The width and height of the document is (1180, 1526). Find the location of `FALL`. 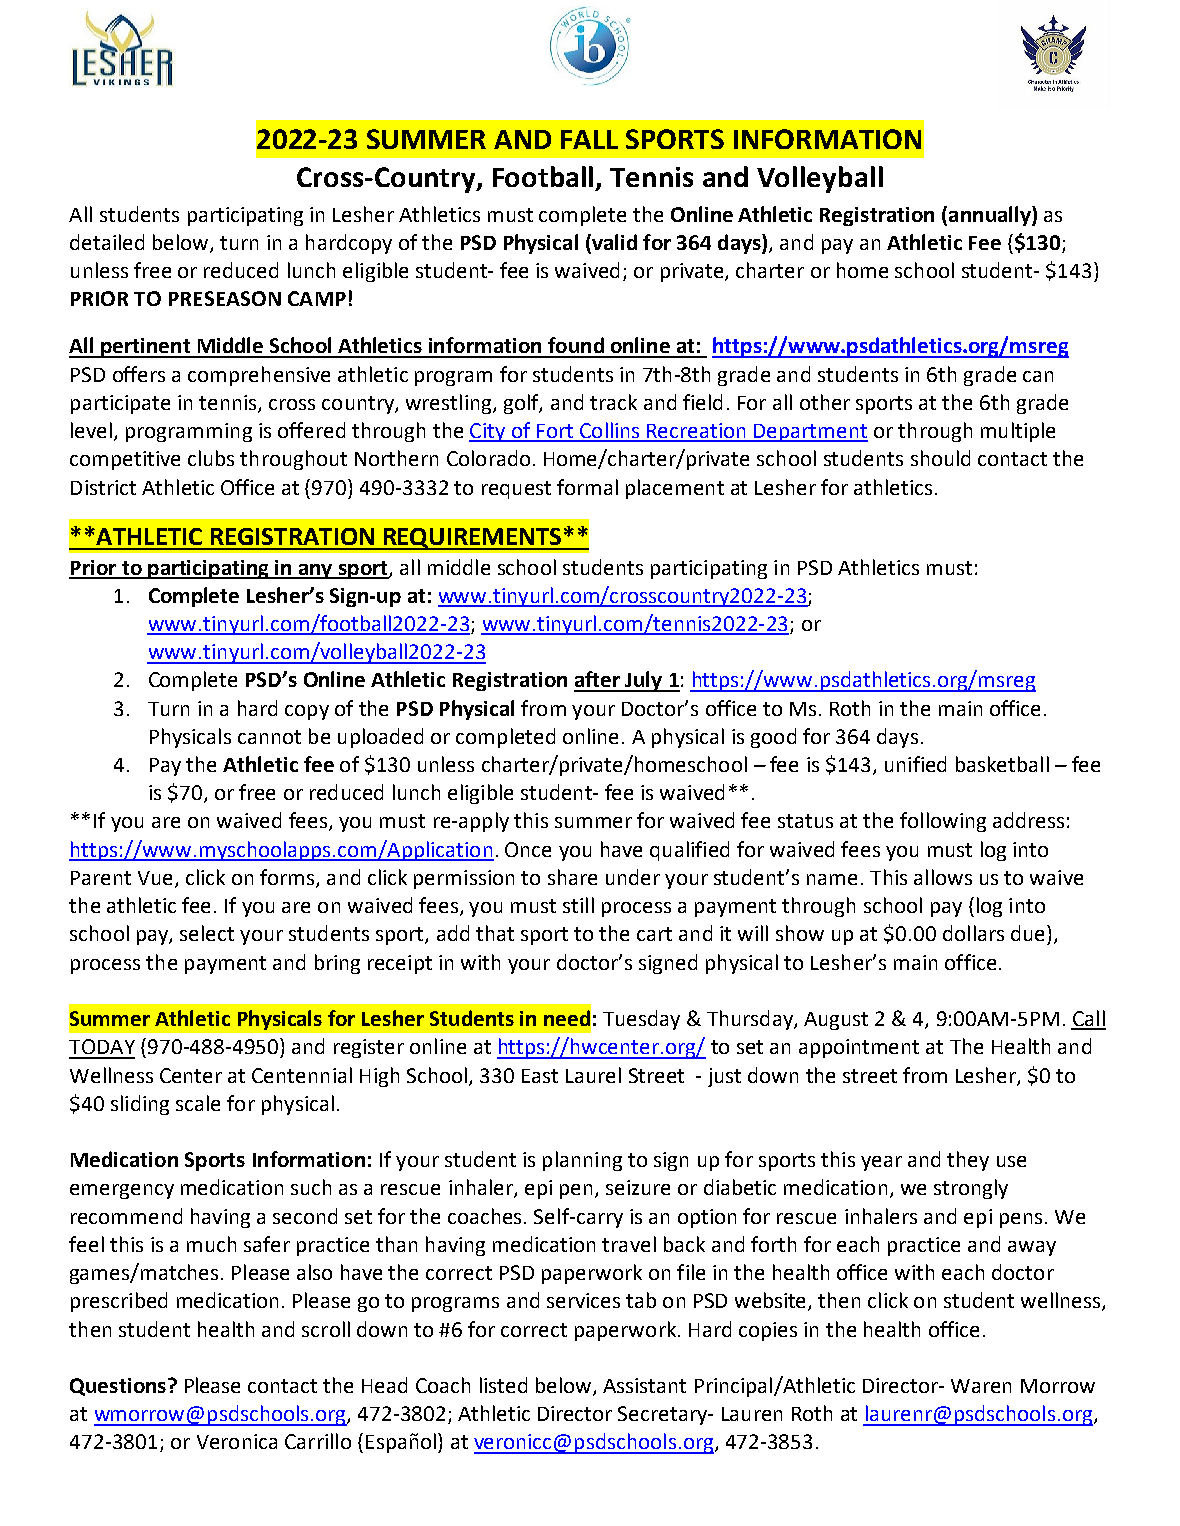

FALL is located at coordinates (589, 139).
